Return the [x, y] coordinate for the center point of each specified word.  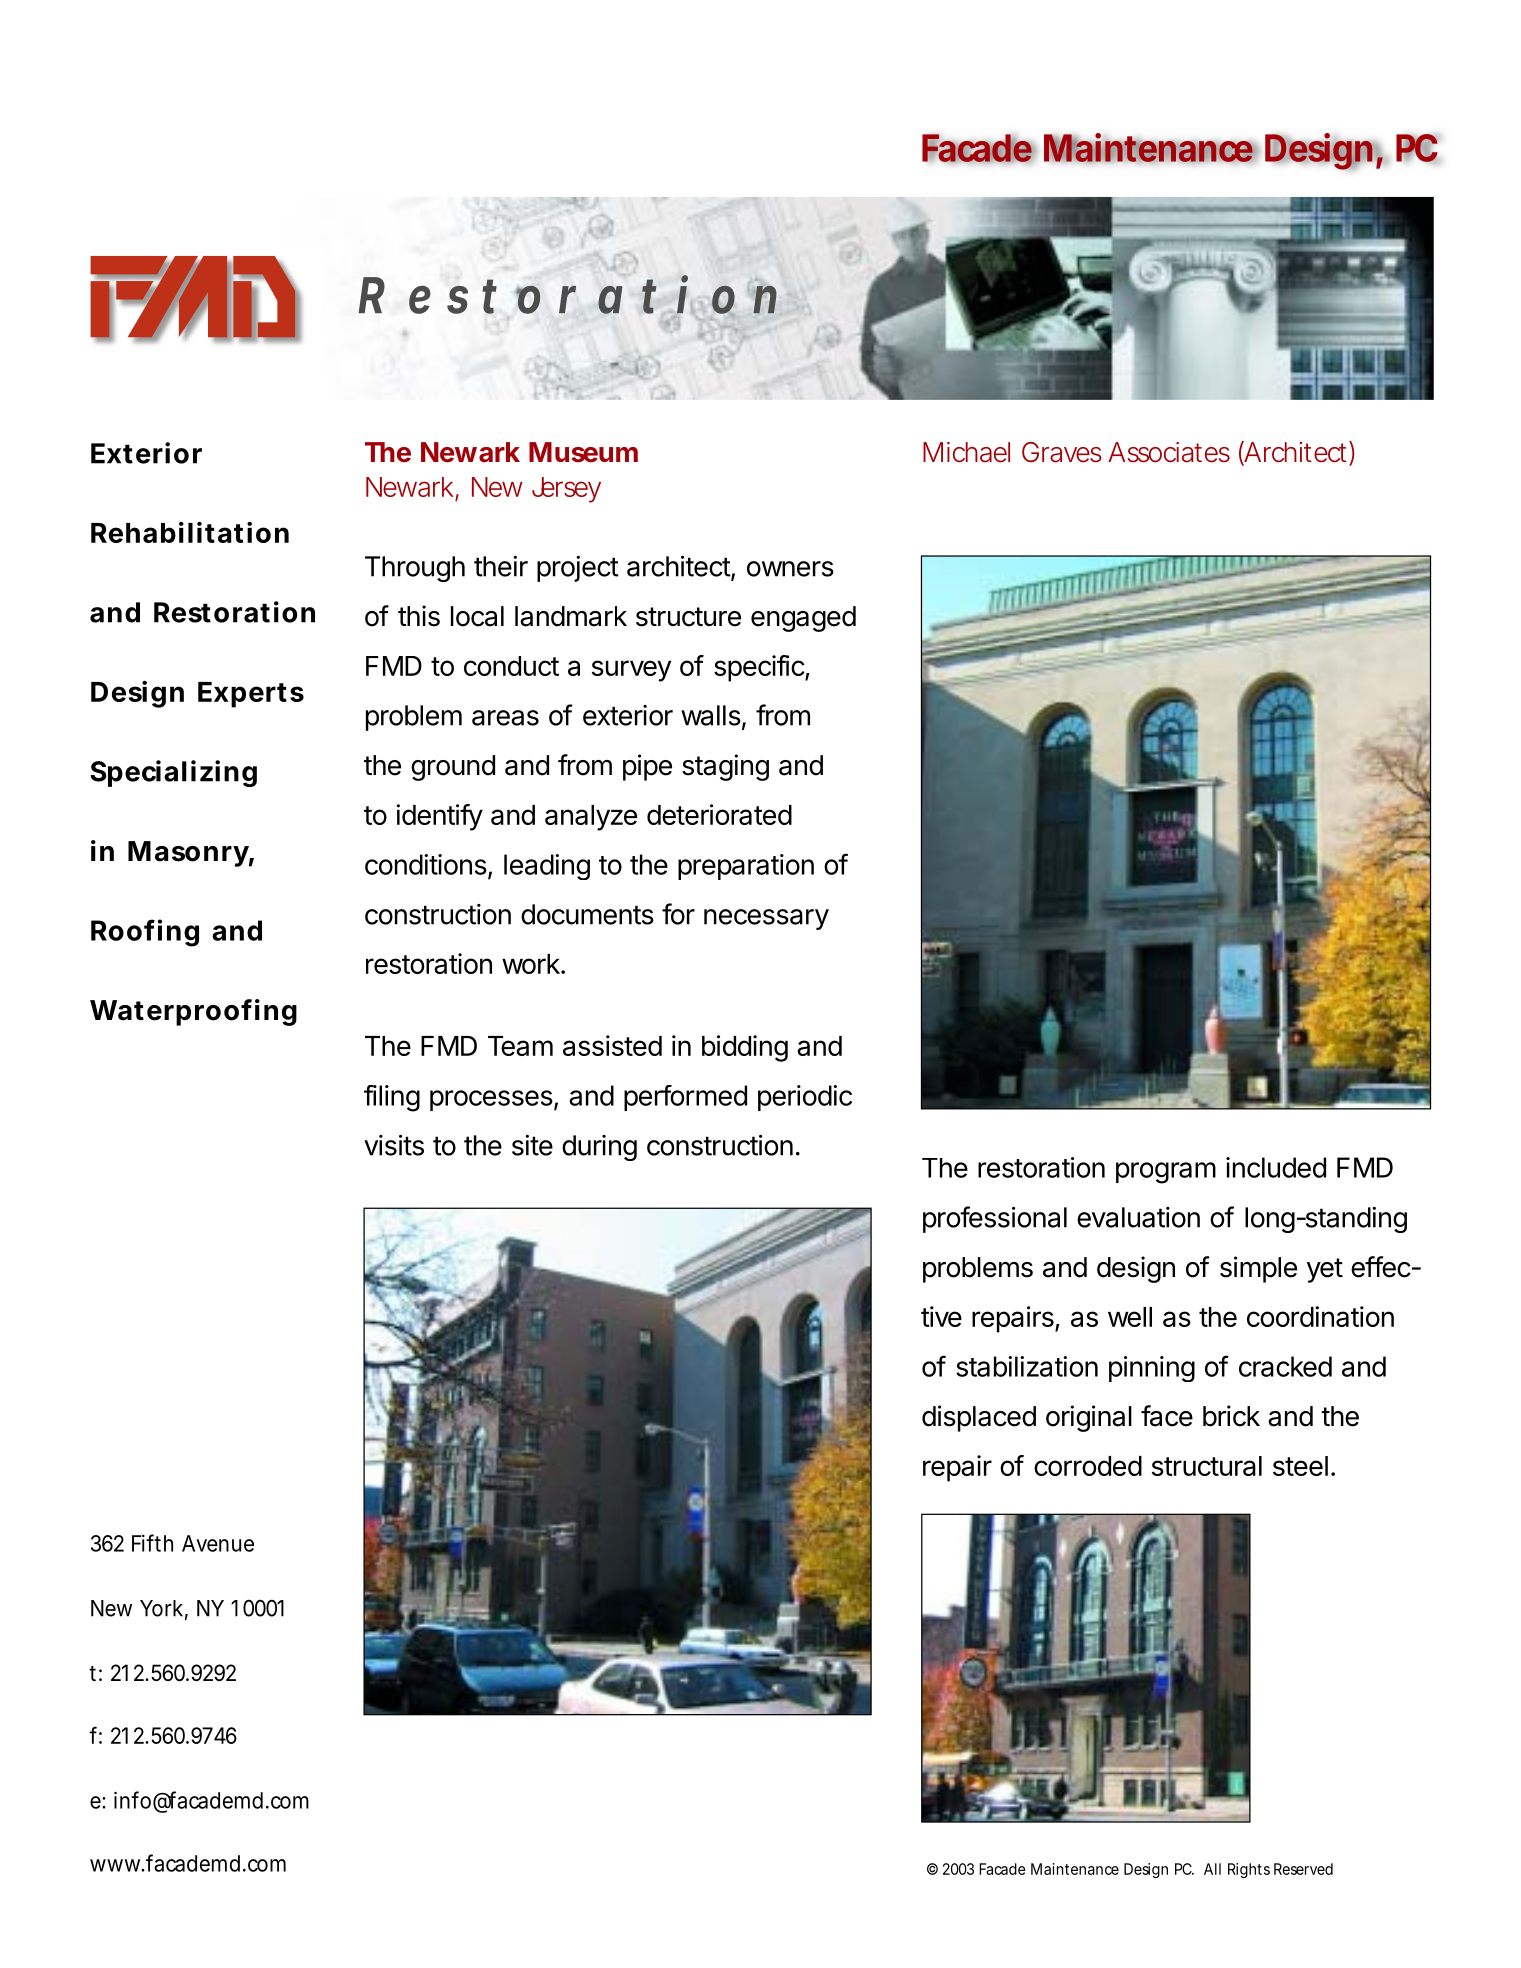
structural [1207, 1466]
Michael [966, 452]
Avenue [218, 1543]
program [1166, 1173]
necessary [766, 919]
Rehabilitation [190, 532]
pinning [1152, 1369]
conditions [426, 864]
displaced [979, 1418]
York [164, 1609]
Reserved [1303, 1869]
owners [790, 569]
